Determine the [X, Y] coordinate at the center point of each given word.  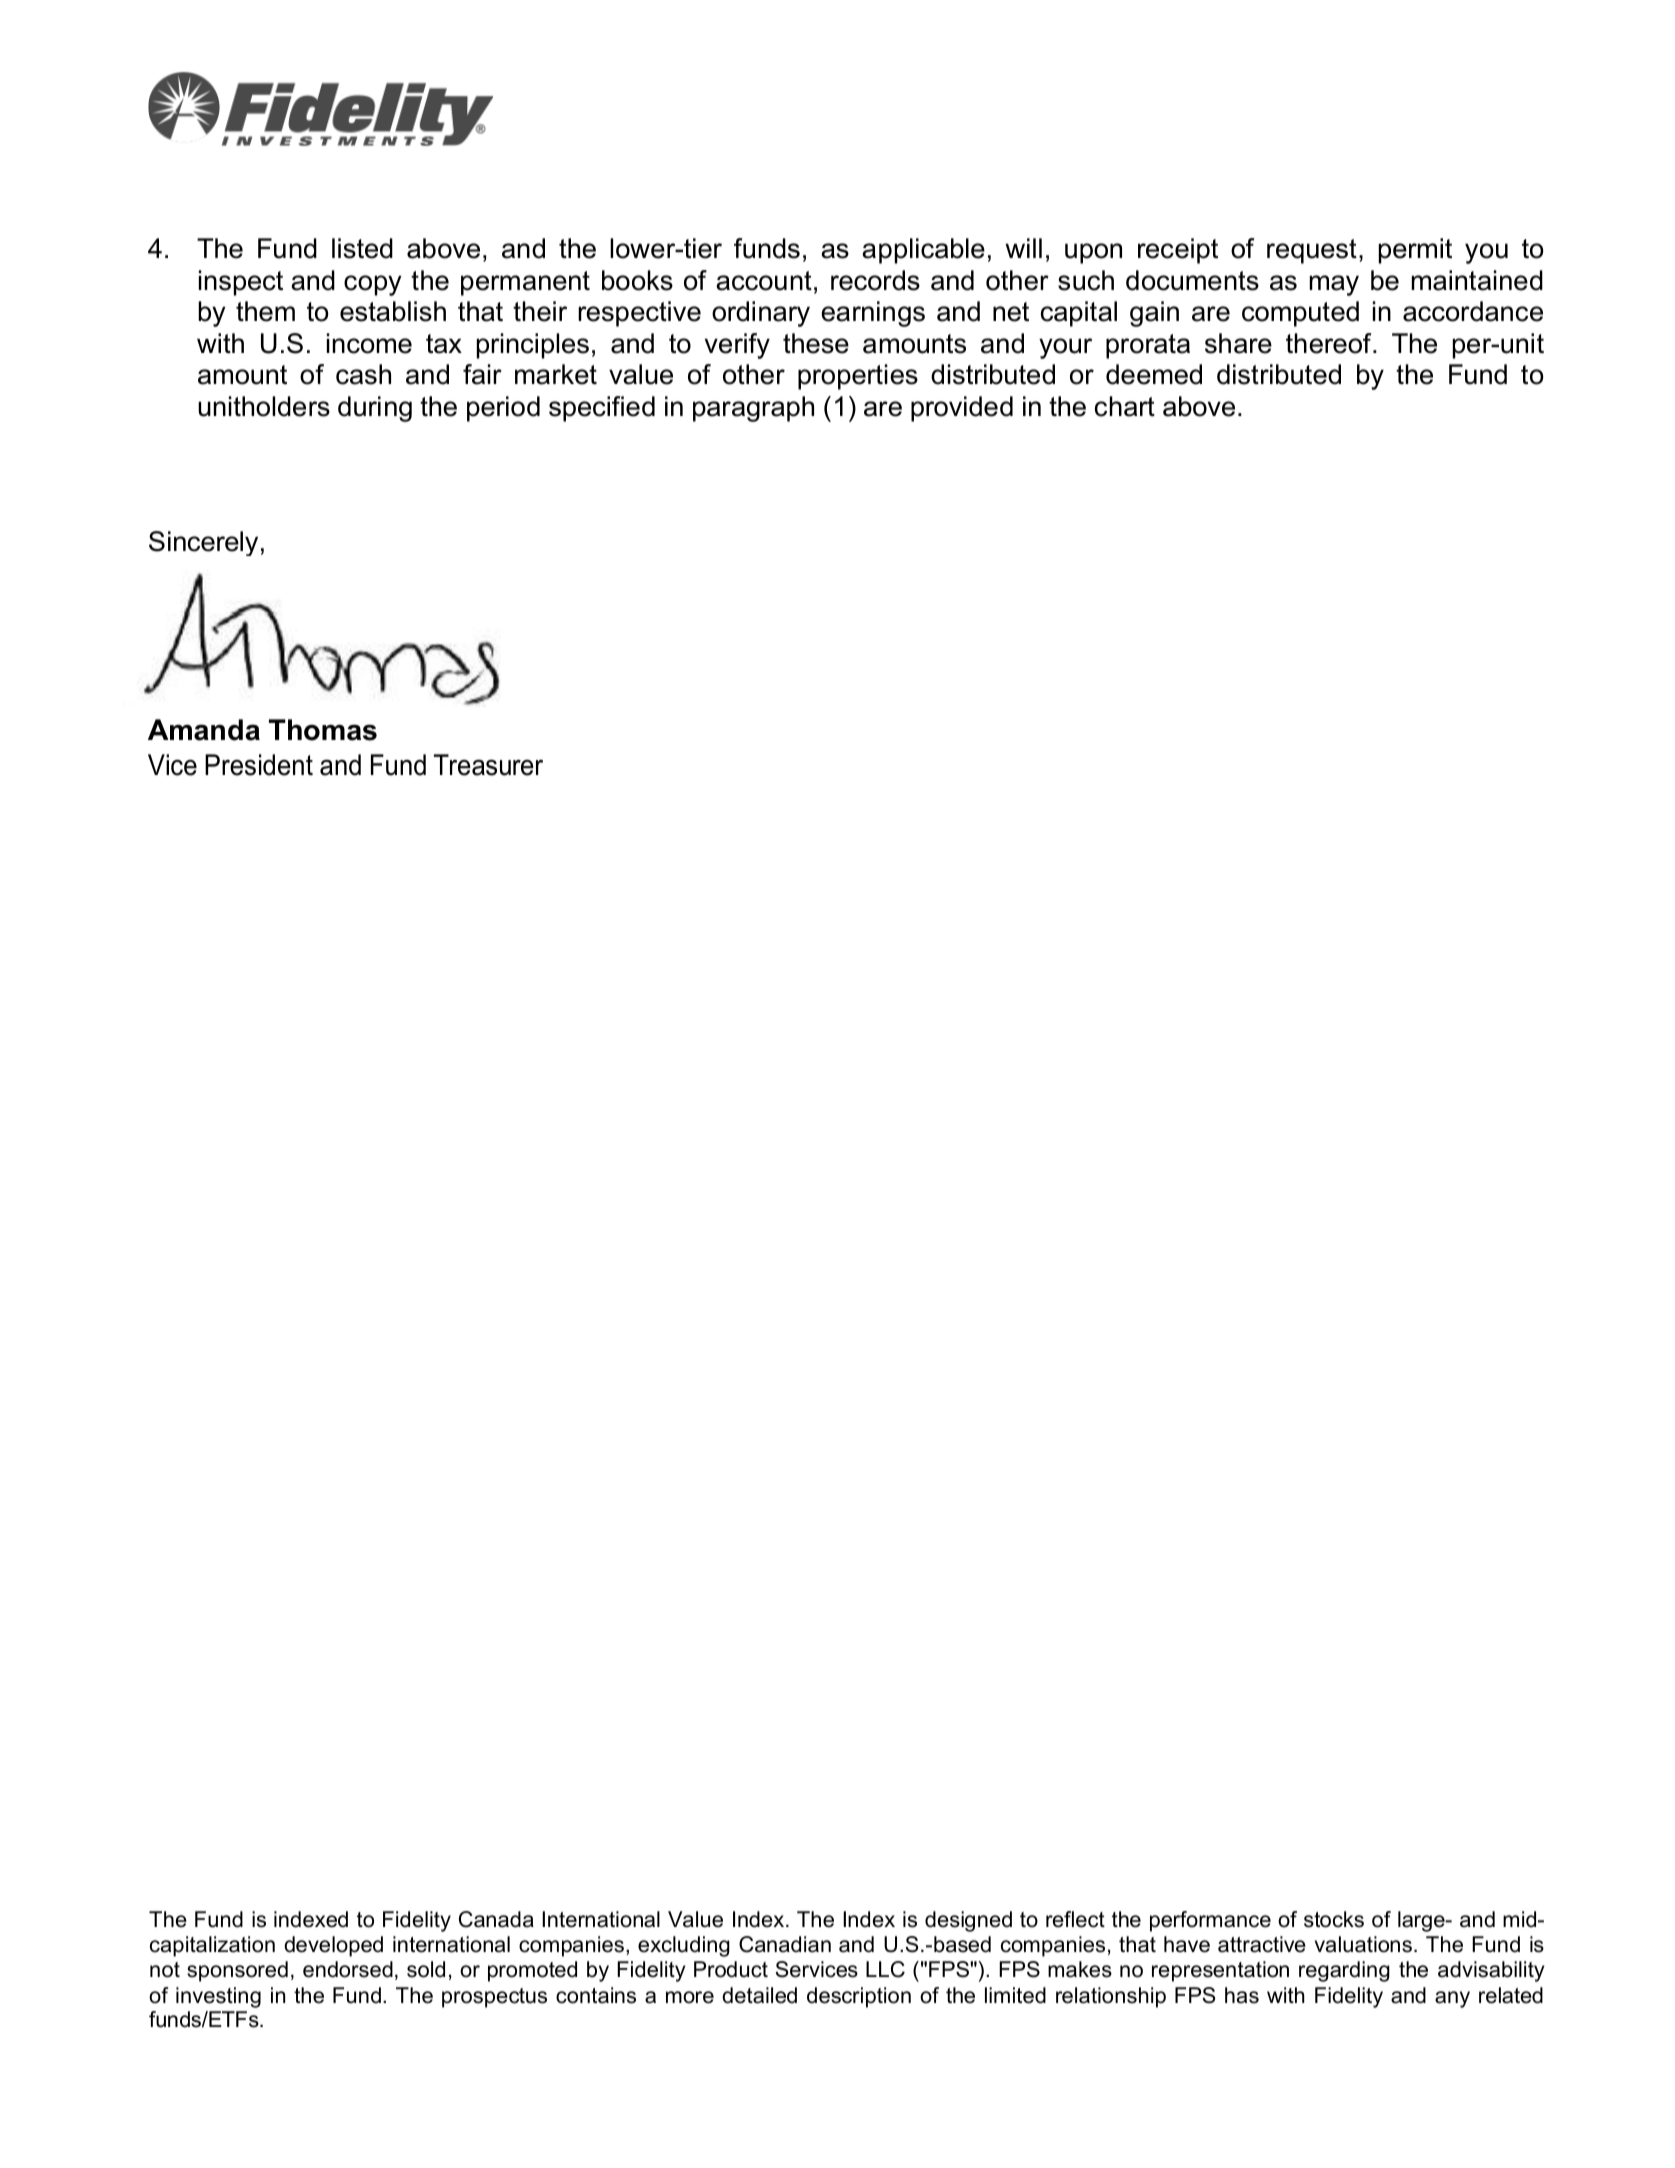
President [259, 765]
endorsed [348, 1969]
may [1334, 285]
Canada [496, 1919]
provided [962, 409]
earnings [873, 314]
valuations [1363, 1944]
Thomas [323, 730]
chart [1125, 406]
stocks [1334, 1919]
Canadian [785, 1944]
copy [373, 285]
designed [968, 1921]
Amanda [204, 730]
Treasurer [488, 765]
